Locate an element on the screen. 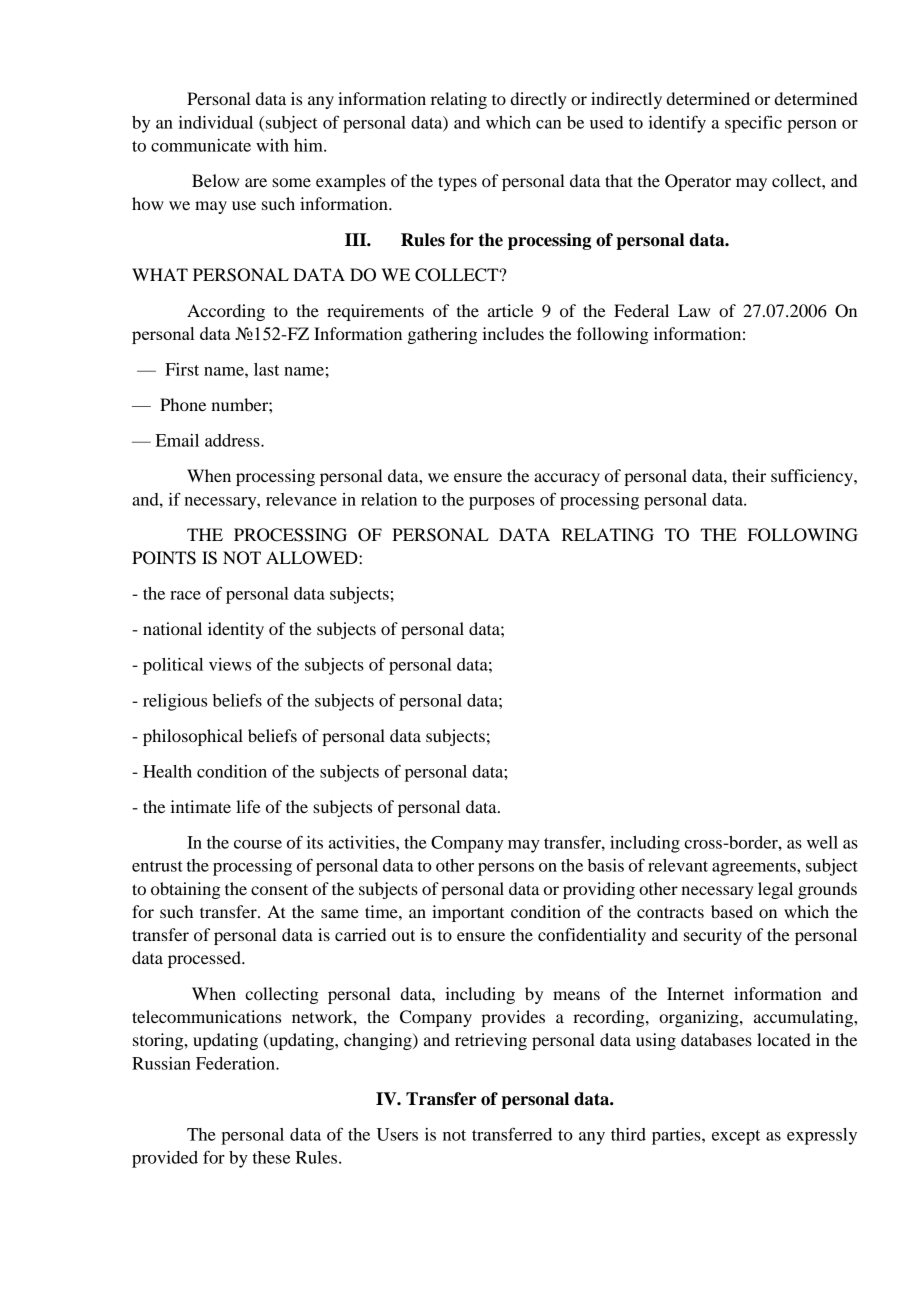 The height and width of the screenshot is (1308, 924). Users is located at coordinates (397, 1134).
